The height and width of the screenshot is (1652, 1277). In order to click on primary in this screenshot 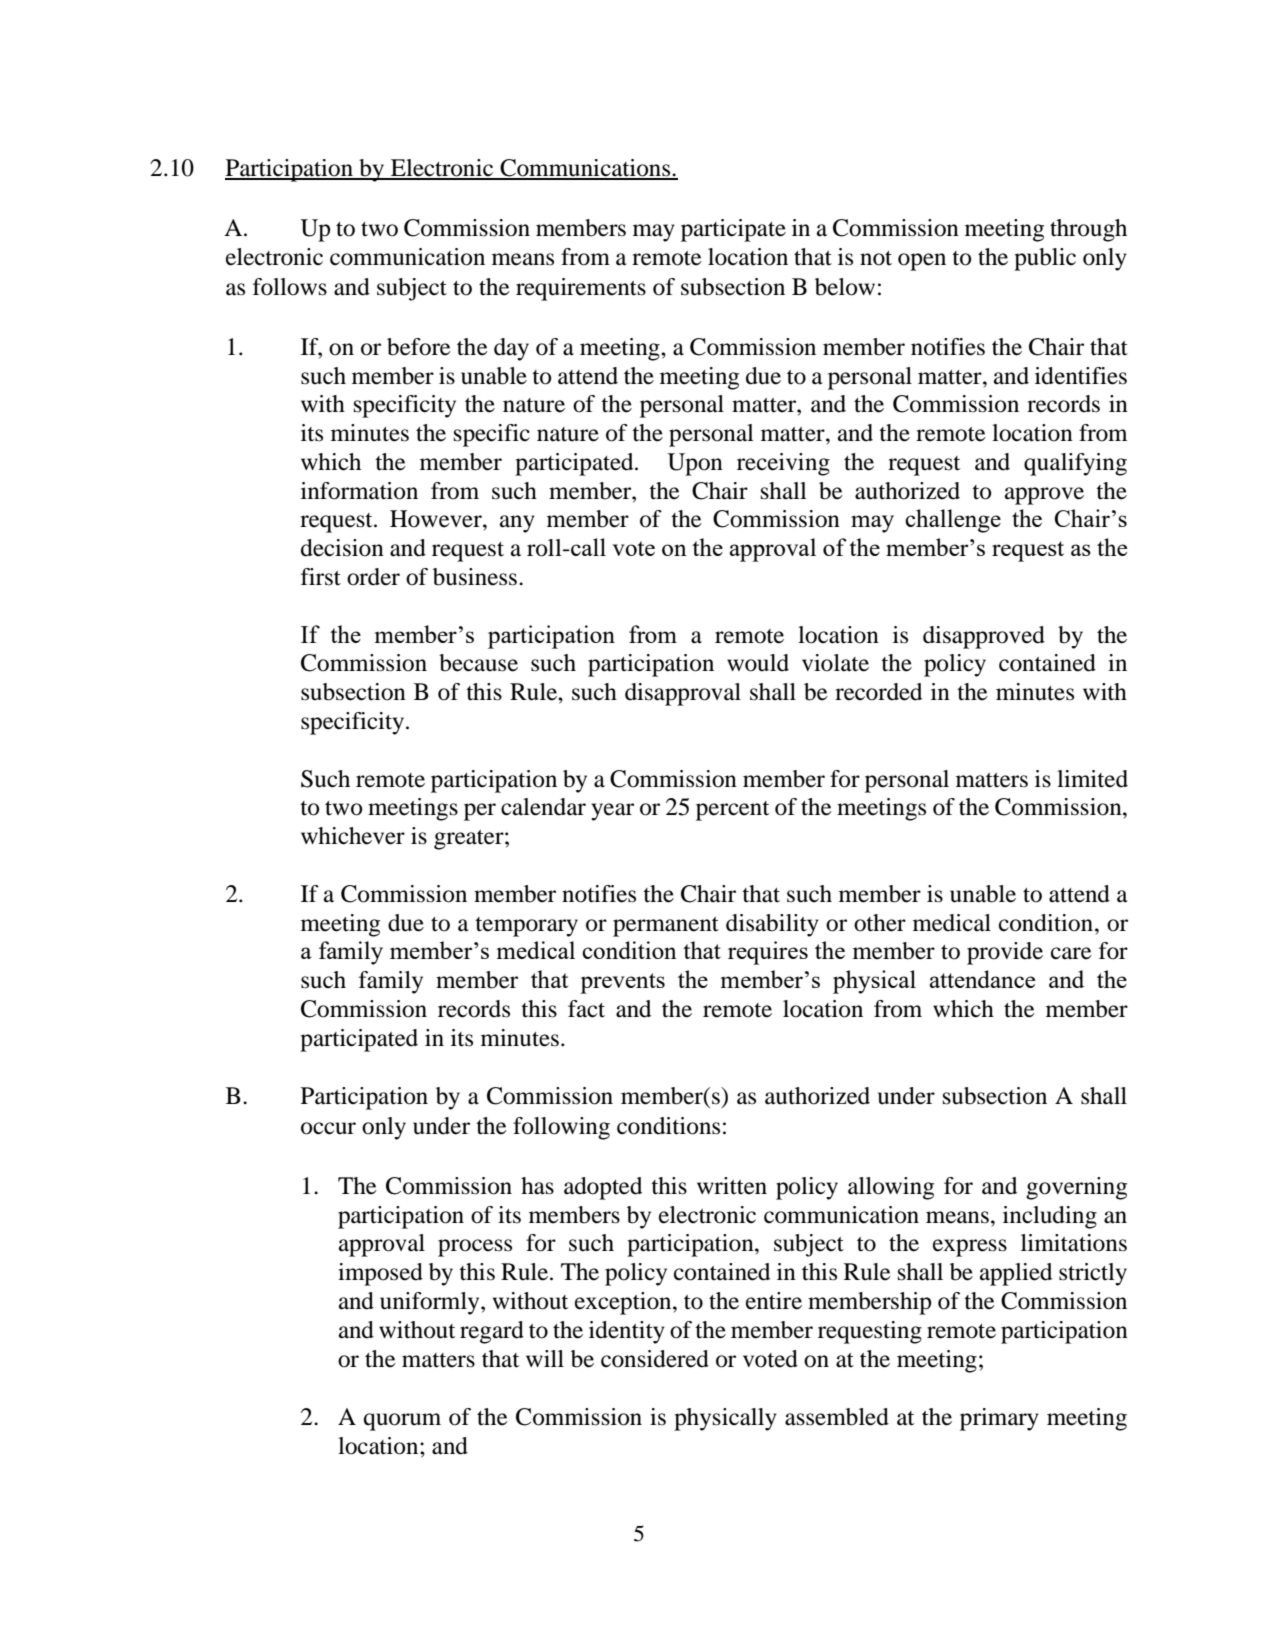, I will do `click(999, 1419)`.
